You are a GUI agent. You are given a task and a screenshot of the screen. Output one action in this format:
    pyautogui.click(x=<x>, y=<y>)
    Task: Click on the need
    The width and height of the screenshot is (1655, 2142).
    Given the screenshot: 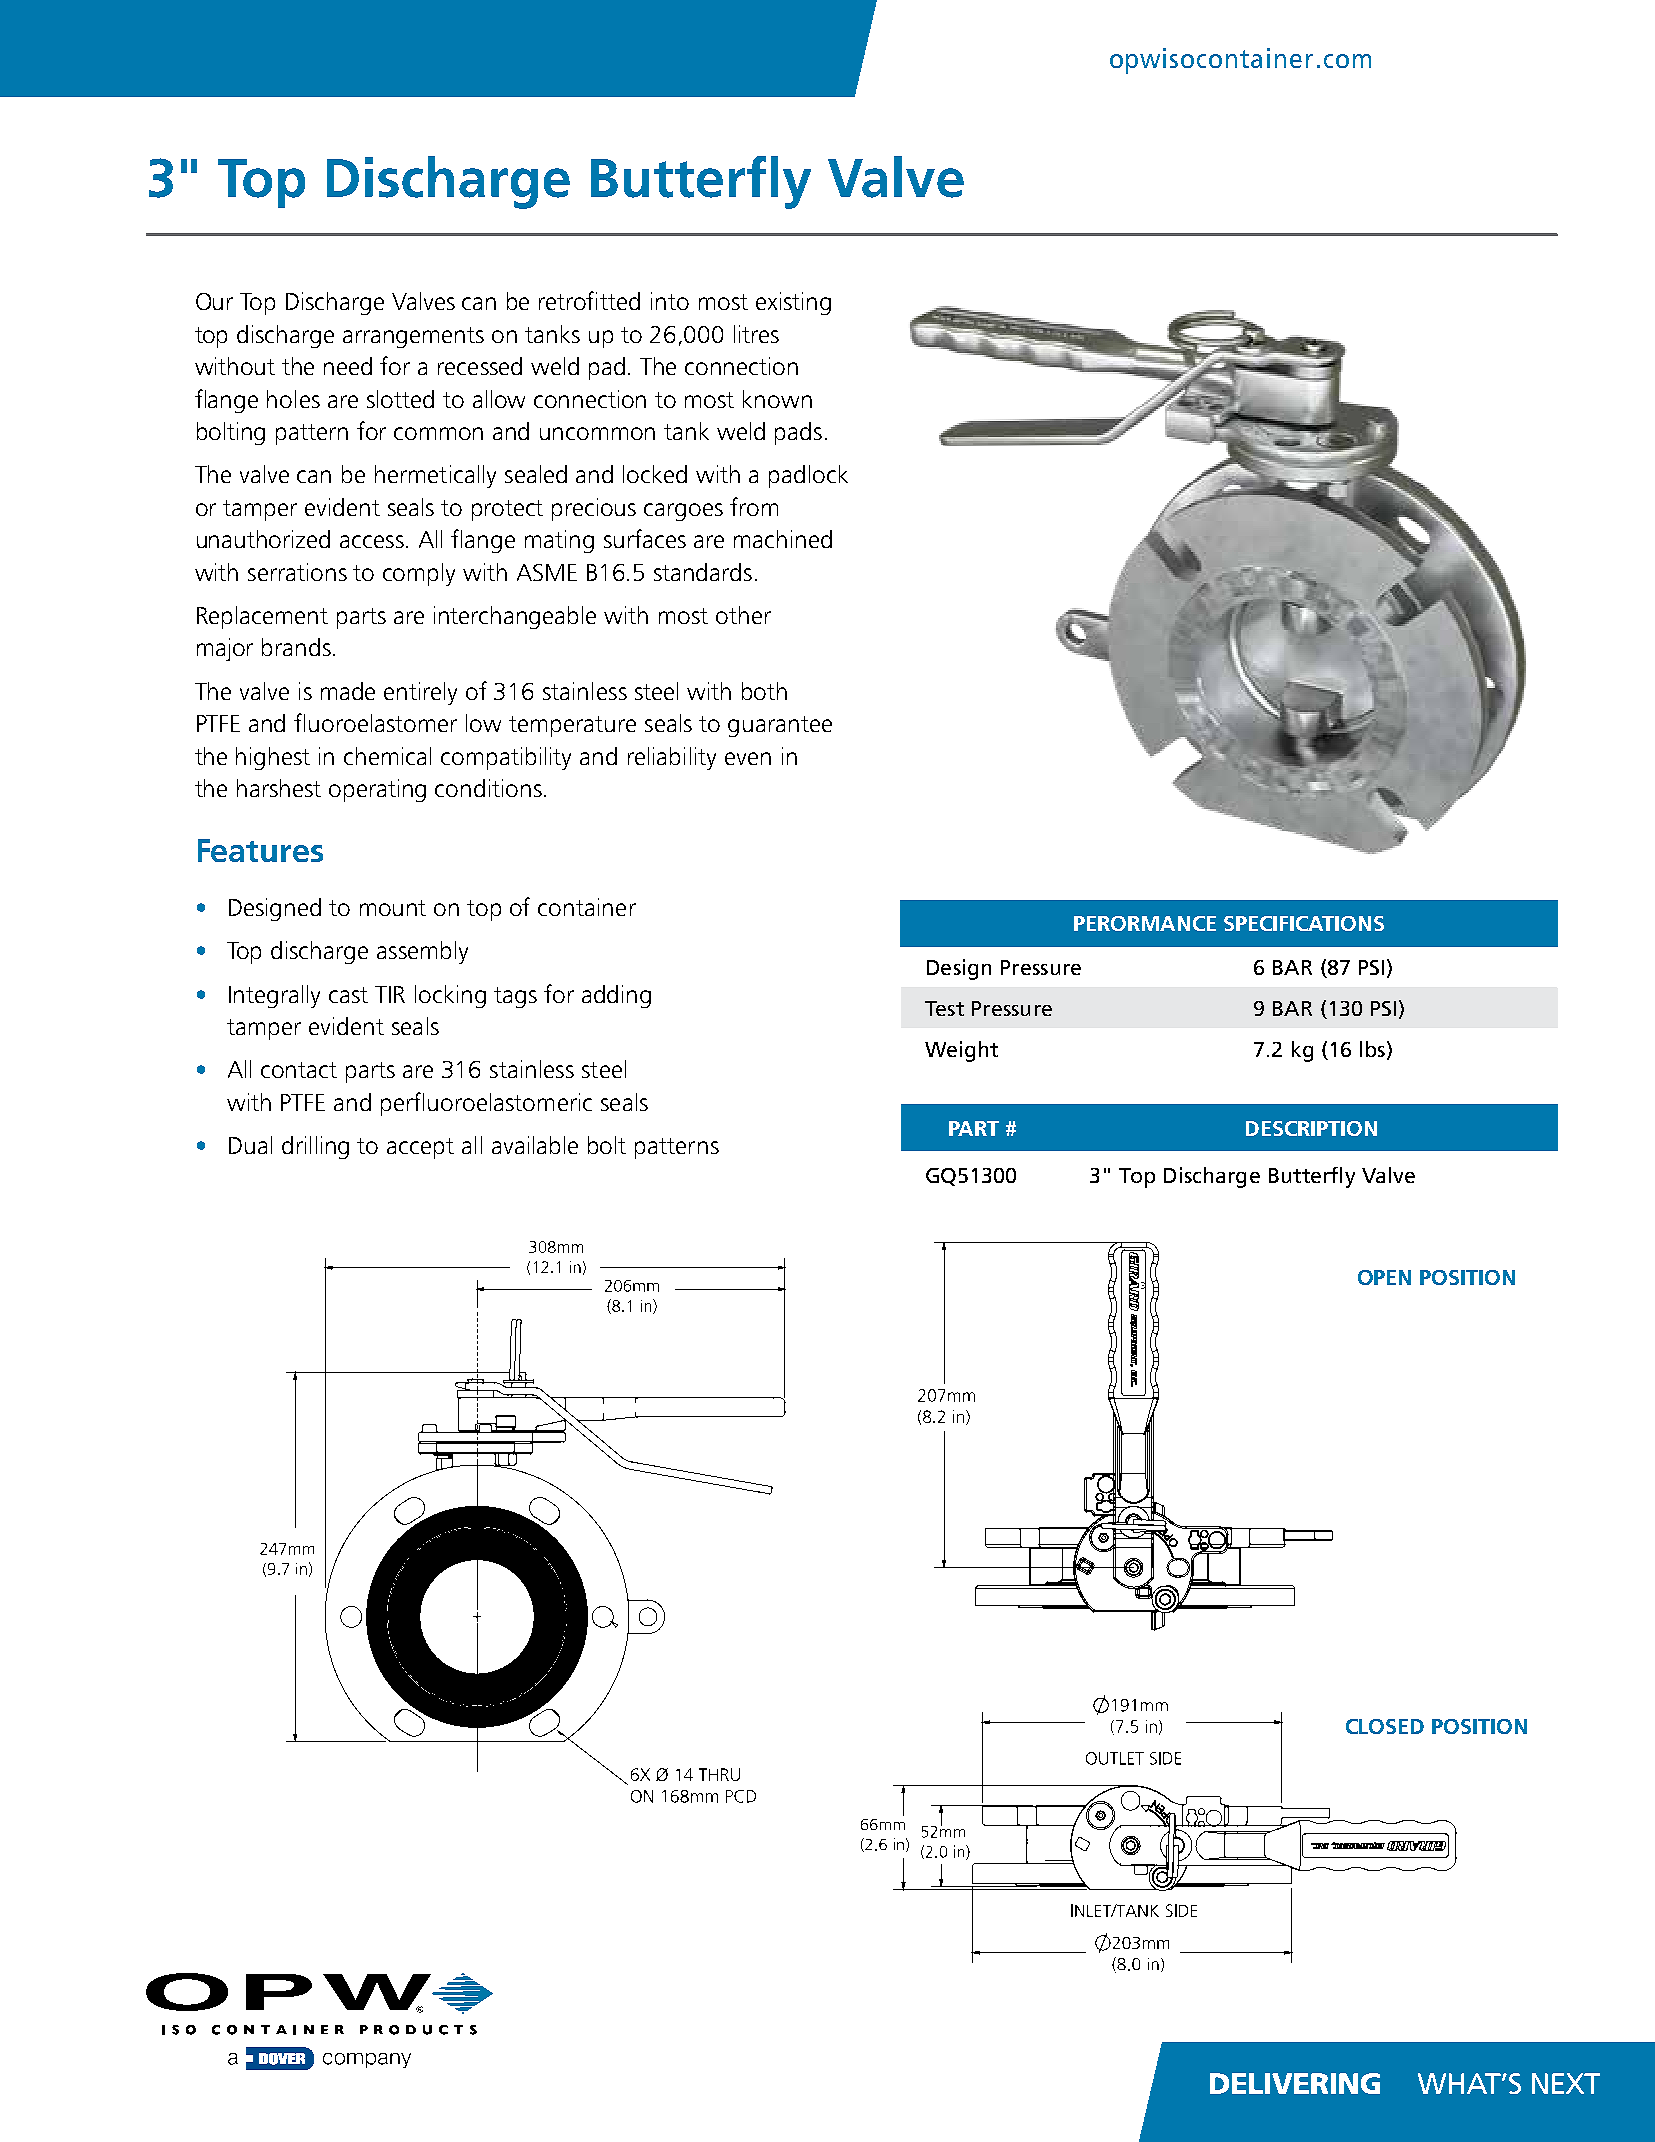 What is the action you would take?
    pyautogui.click(x=348, y=366)
